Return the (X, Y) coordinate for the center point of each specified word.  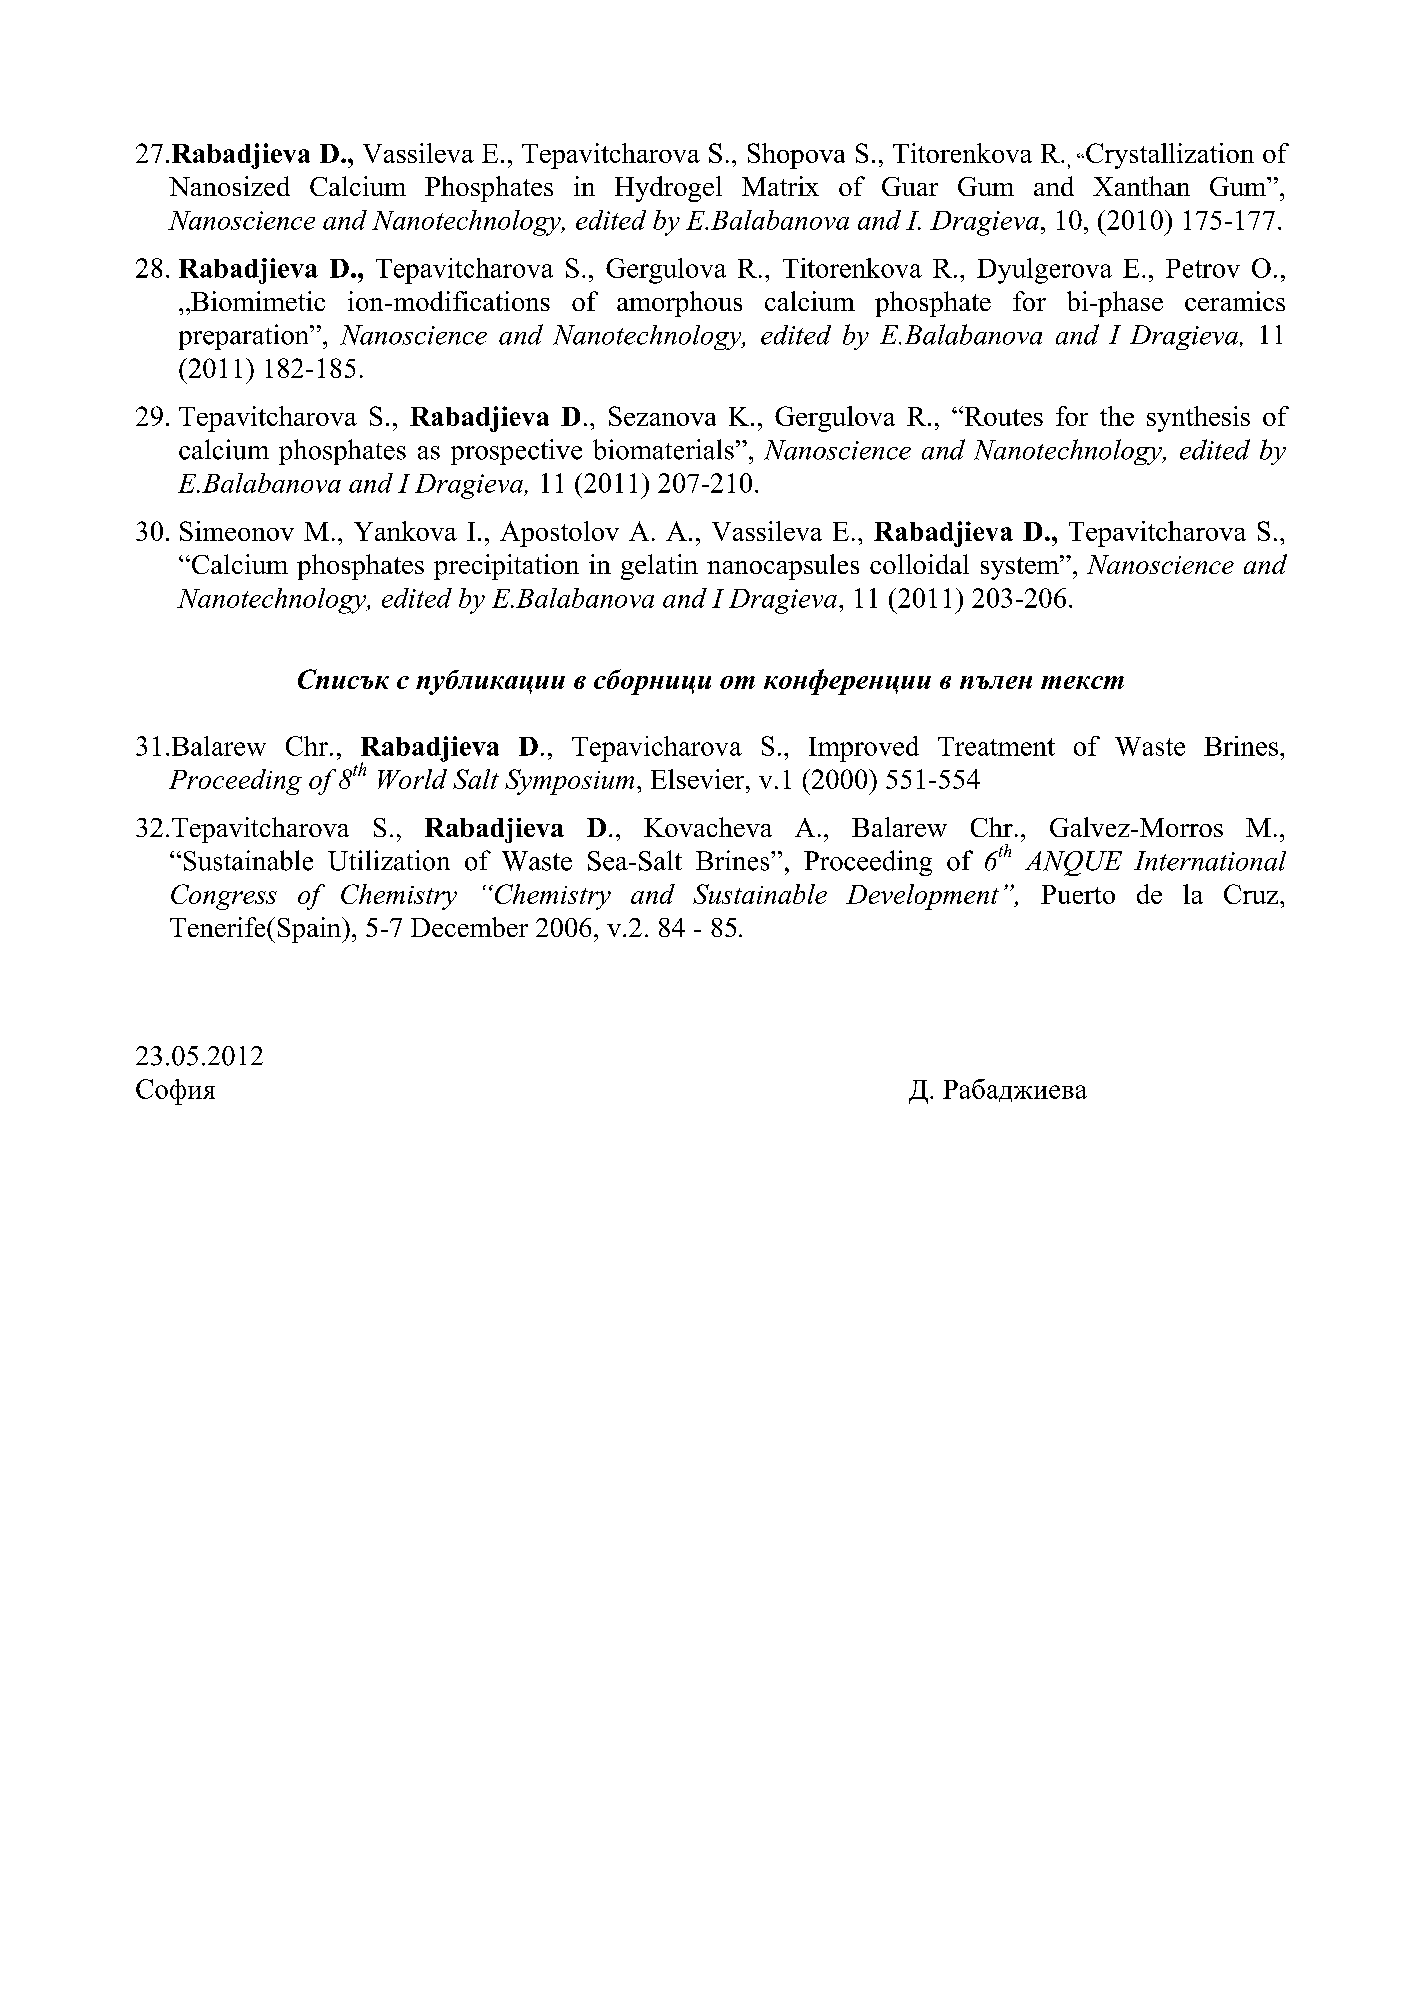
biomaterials (663, 449)
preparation (245, 337)
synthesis (1198, 419)
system (1021, 567)
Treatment (996, 746)
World (412, 779)
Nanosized (229, 186)
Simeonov (237, 531)
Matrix (780, 186)
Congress (224, 897)
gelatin (659, 567)
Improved (864, 749)
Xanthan (1141, 186)
